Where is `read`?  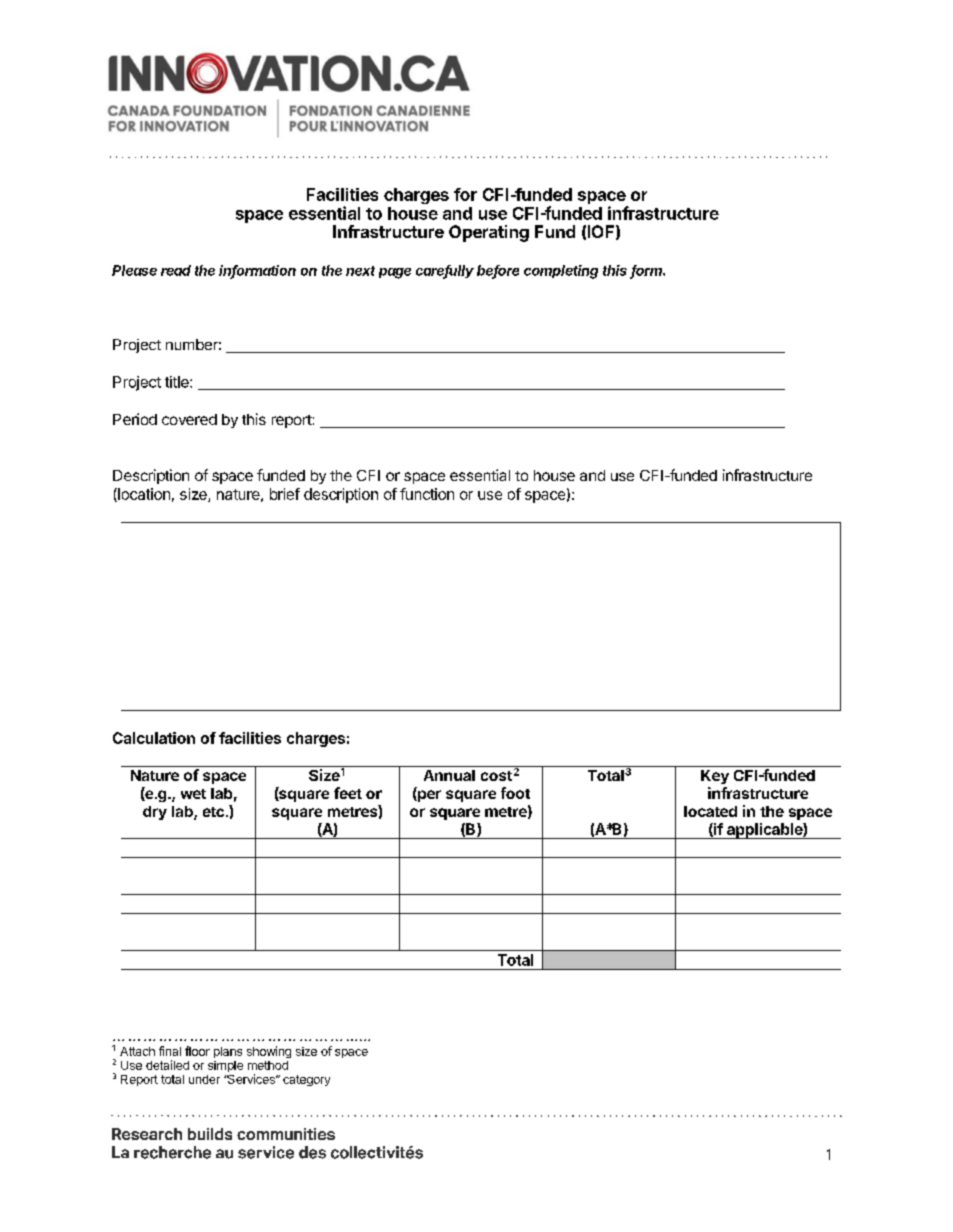
read is located at coordinates (176, 270).
